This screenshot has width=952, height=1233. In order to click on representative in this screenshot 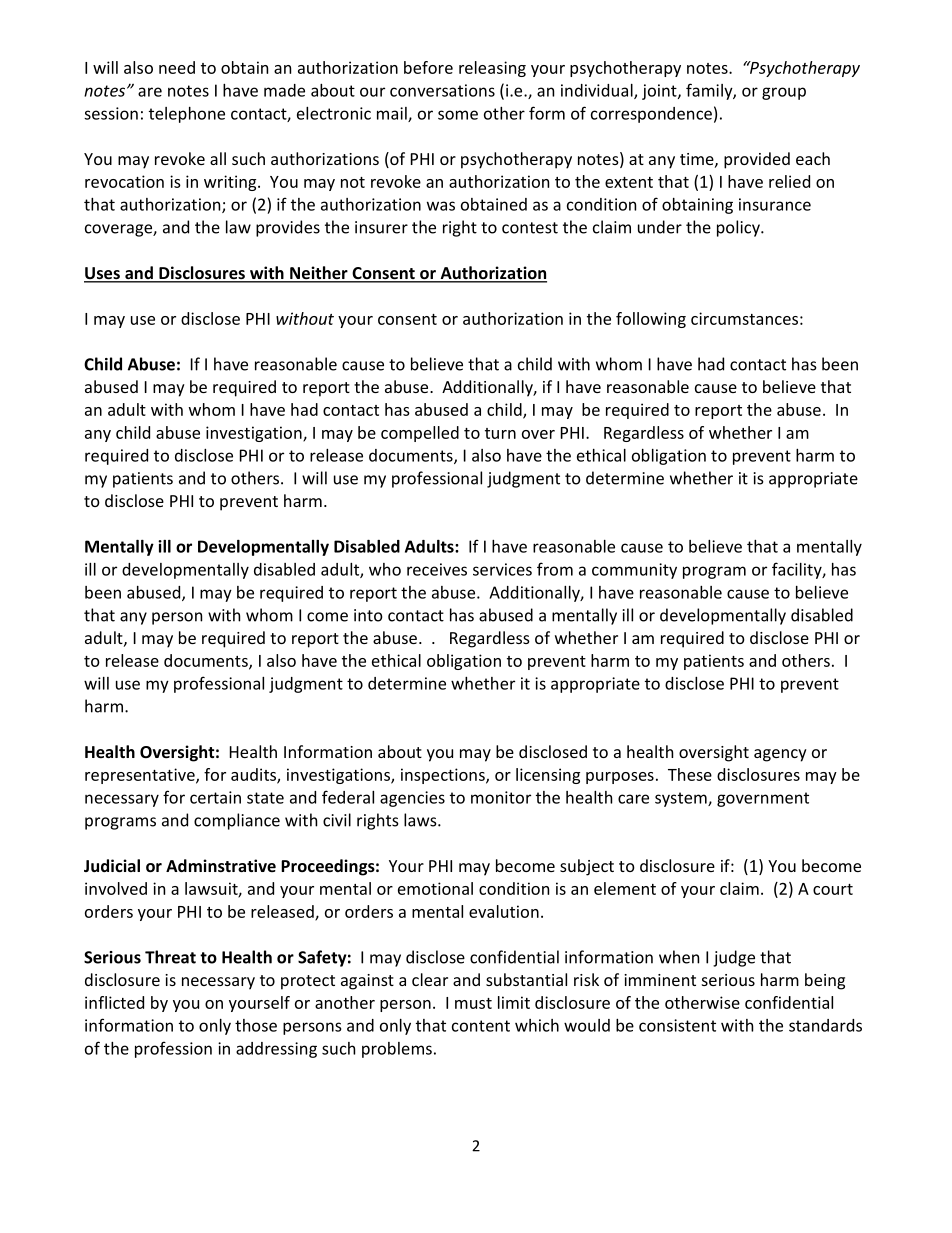, I will do `click(141, 776)`.
